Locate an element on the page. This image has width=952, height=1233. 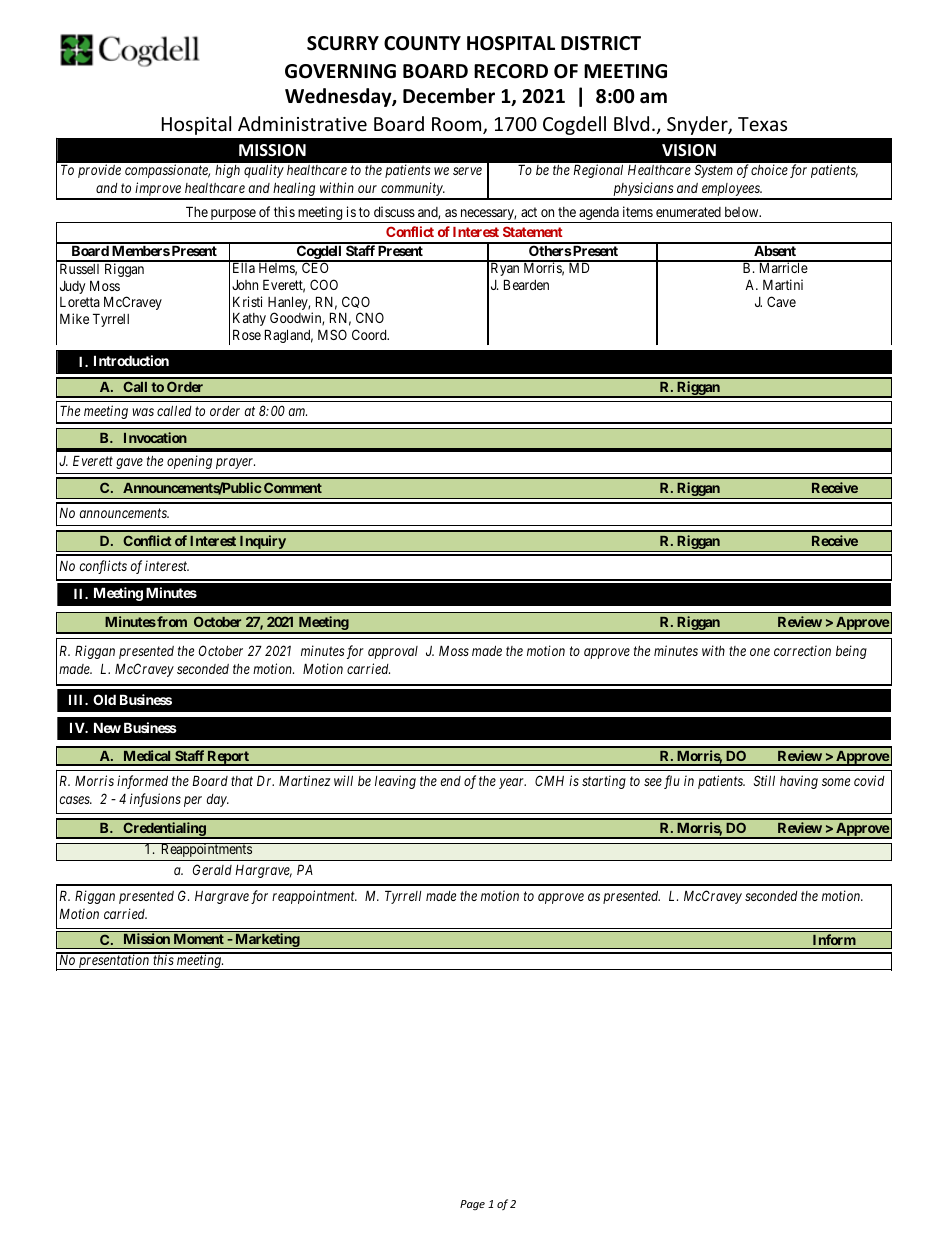
approval is located at coordinates (393, 652).
